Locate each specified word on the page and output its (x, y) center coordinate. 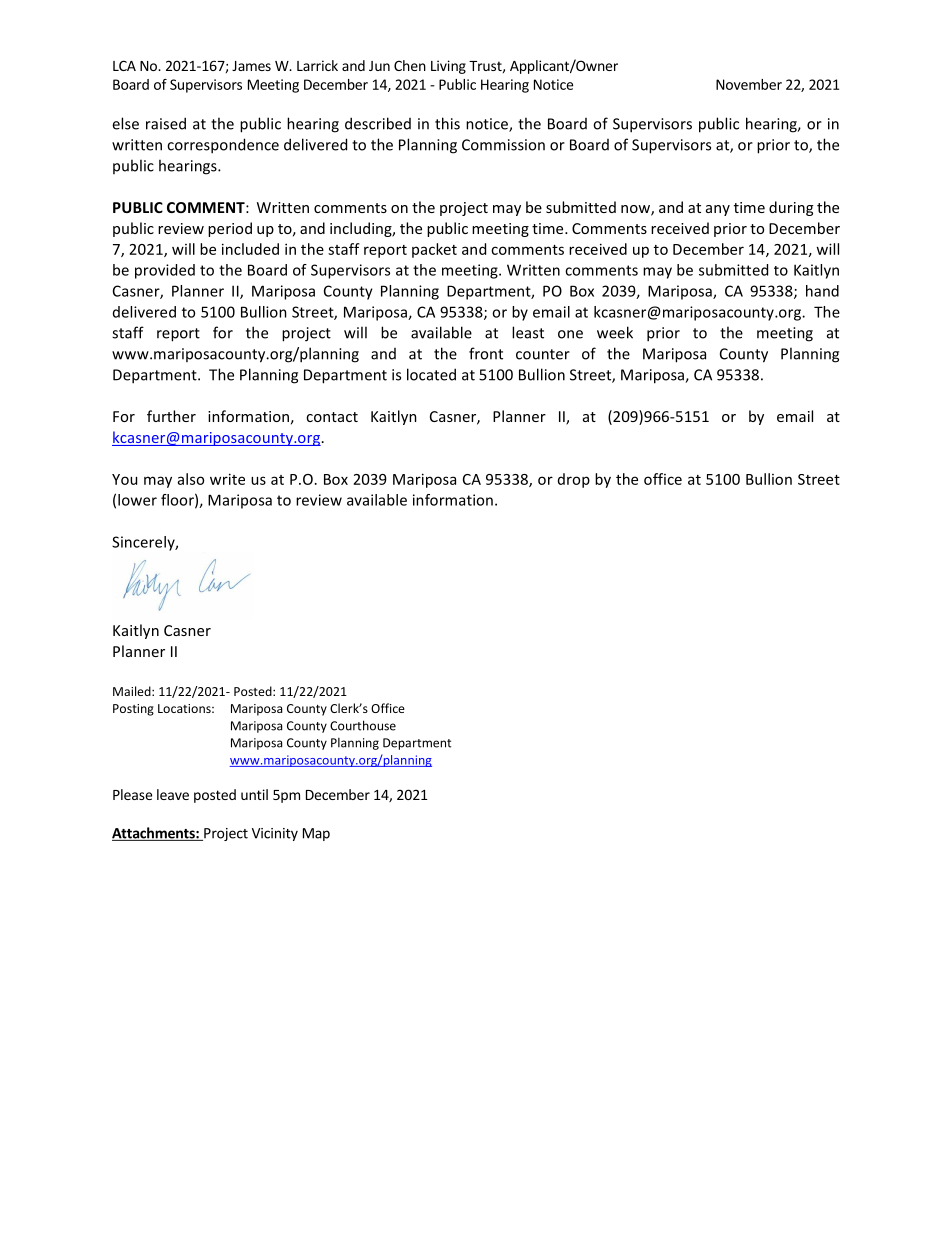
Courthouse (363, 725)
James (251, 66)
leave (173, 794)
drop (574, 480)
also (191, 479)
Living (448, 67)
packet (434, 250)
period (230, 229)
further (171, 416)
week (615, 332)
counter (543, 354)
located (431, 374)
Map (316, 834)
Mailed (133, 691)
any (718, 210)
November (749, 84)
